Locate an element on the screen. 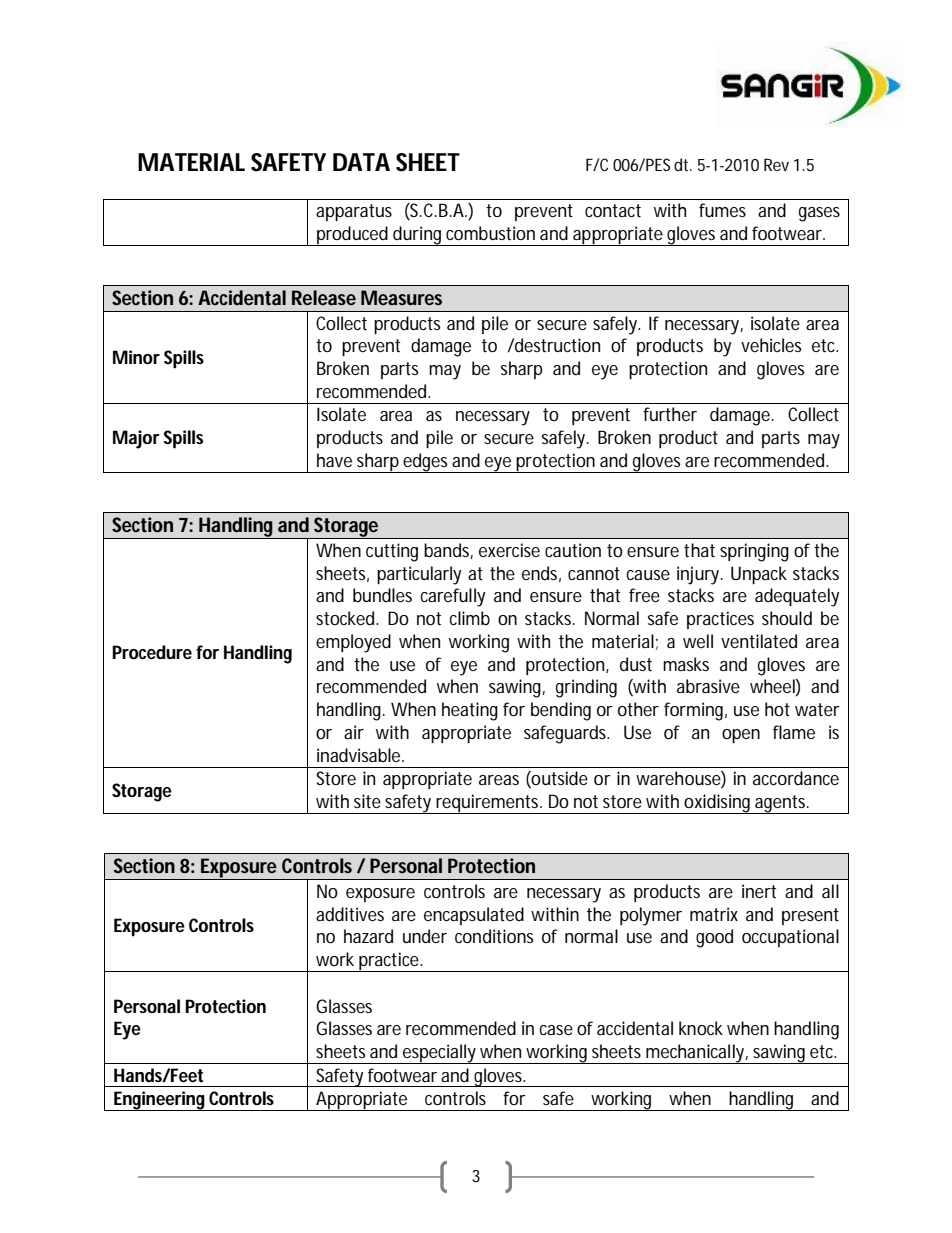 Image resolution: width=952 pixels, height=1233 pixels. warehouse is located at coordinates (678, 778).
